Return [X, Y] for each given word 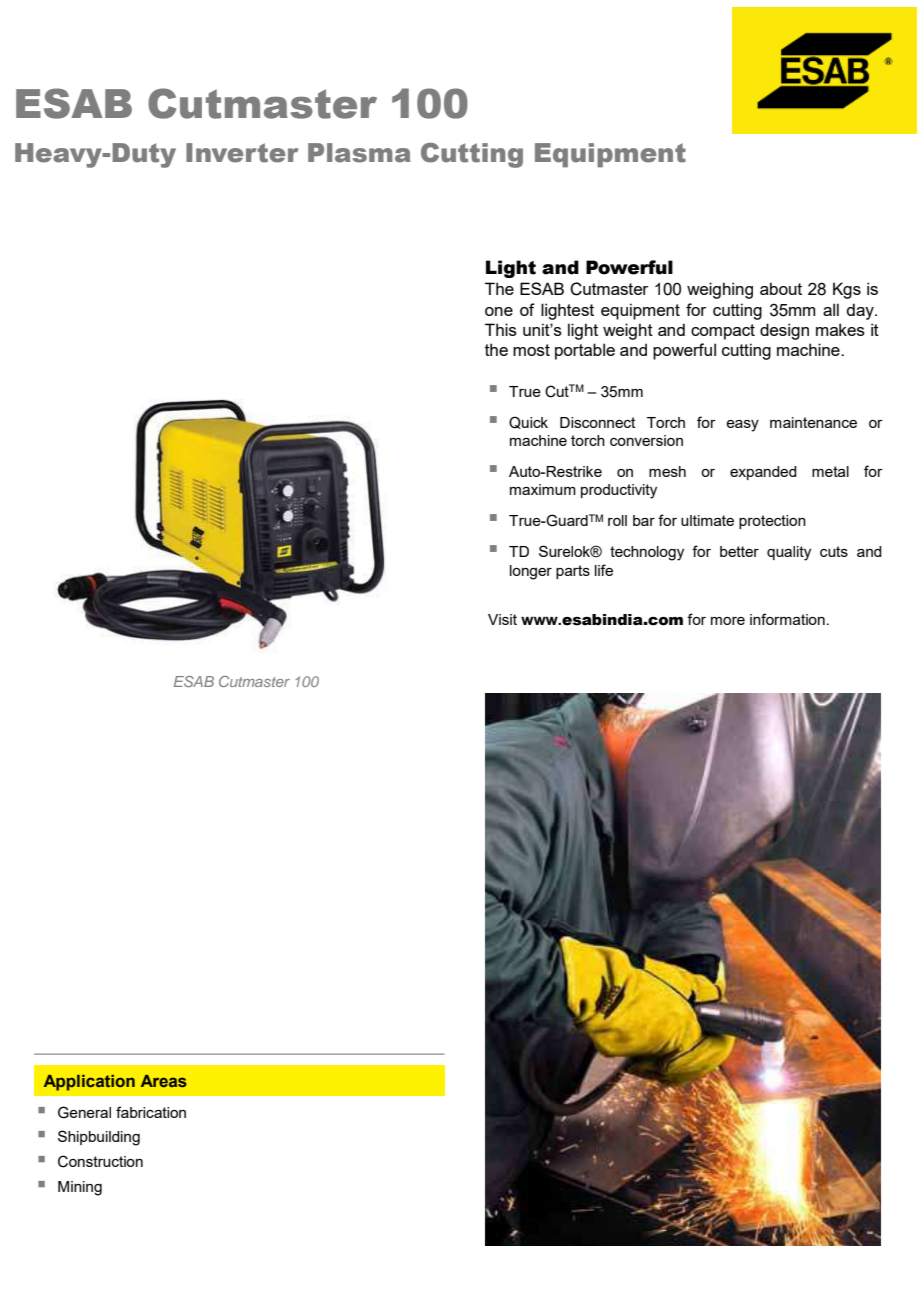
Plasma [359, 153]
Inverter [242, 153]
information [787, 619]
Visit [502, 619]
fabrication [151, 1112]
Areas [164, 1081]
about [781, 288]
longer [531, 572]
